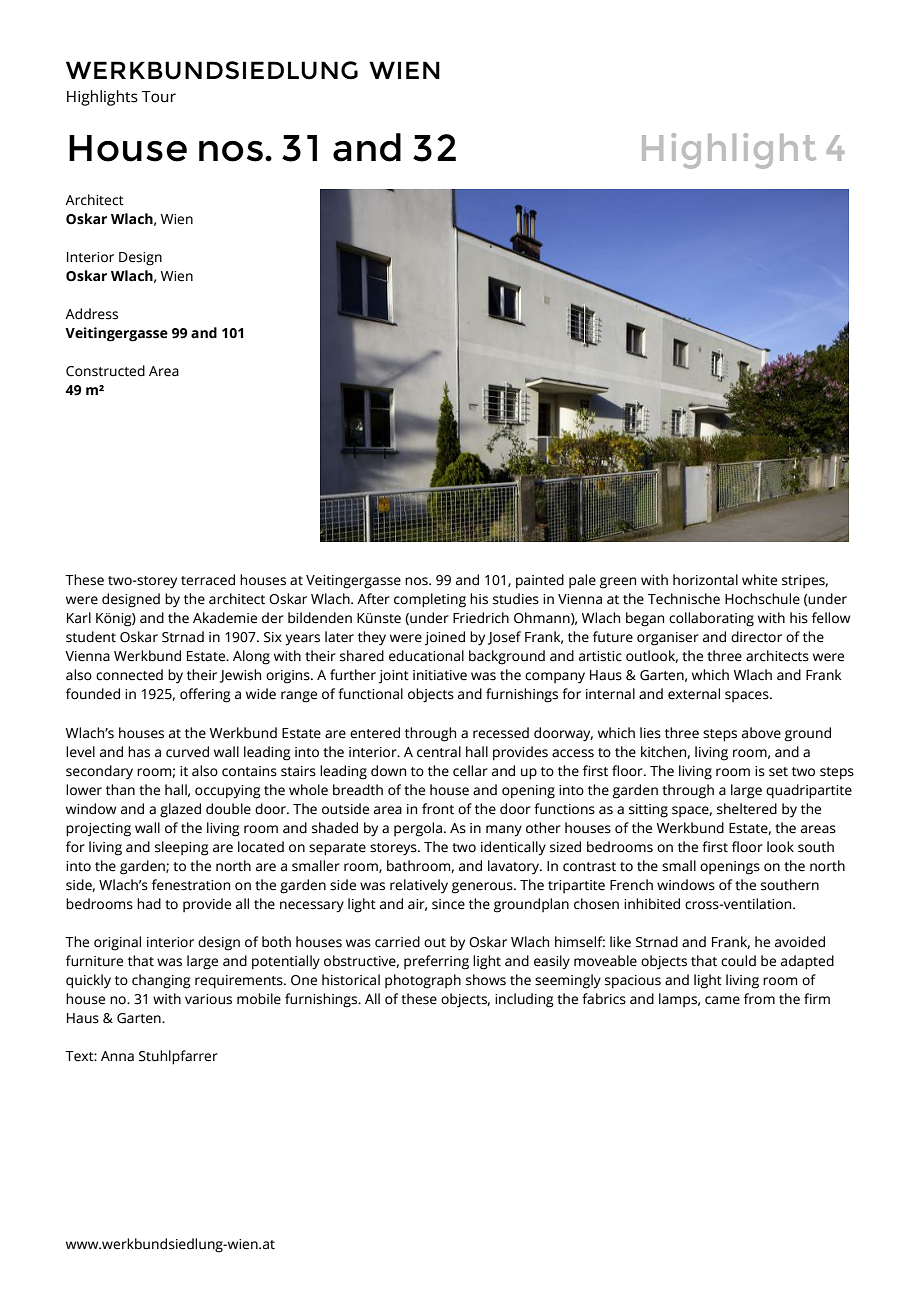 The width and height of the page is (924, 1308). What do you see at coordinates (91, 314) in the page?
I see `Address` at bounding box center [91, 314].
